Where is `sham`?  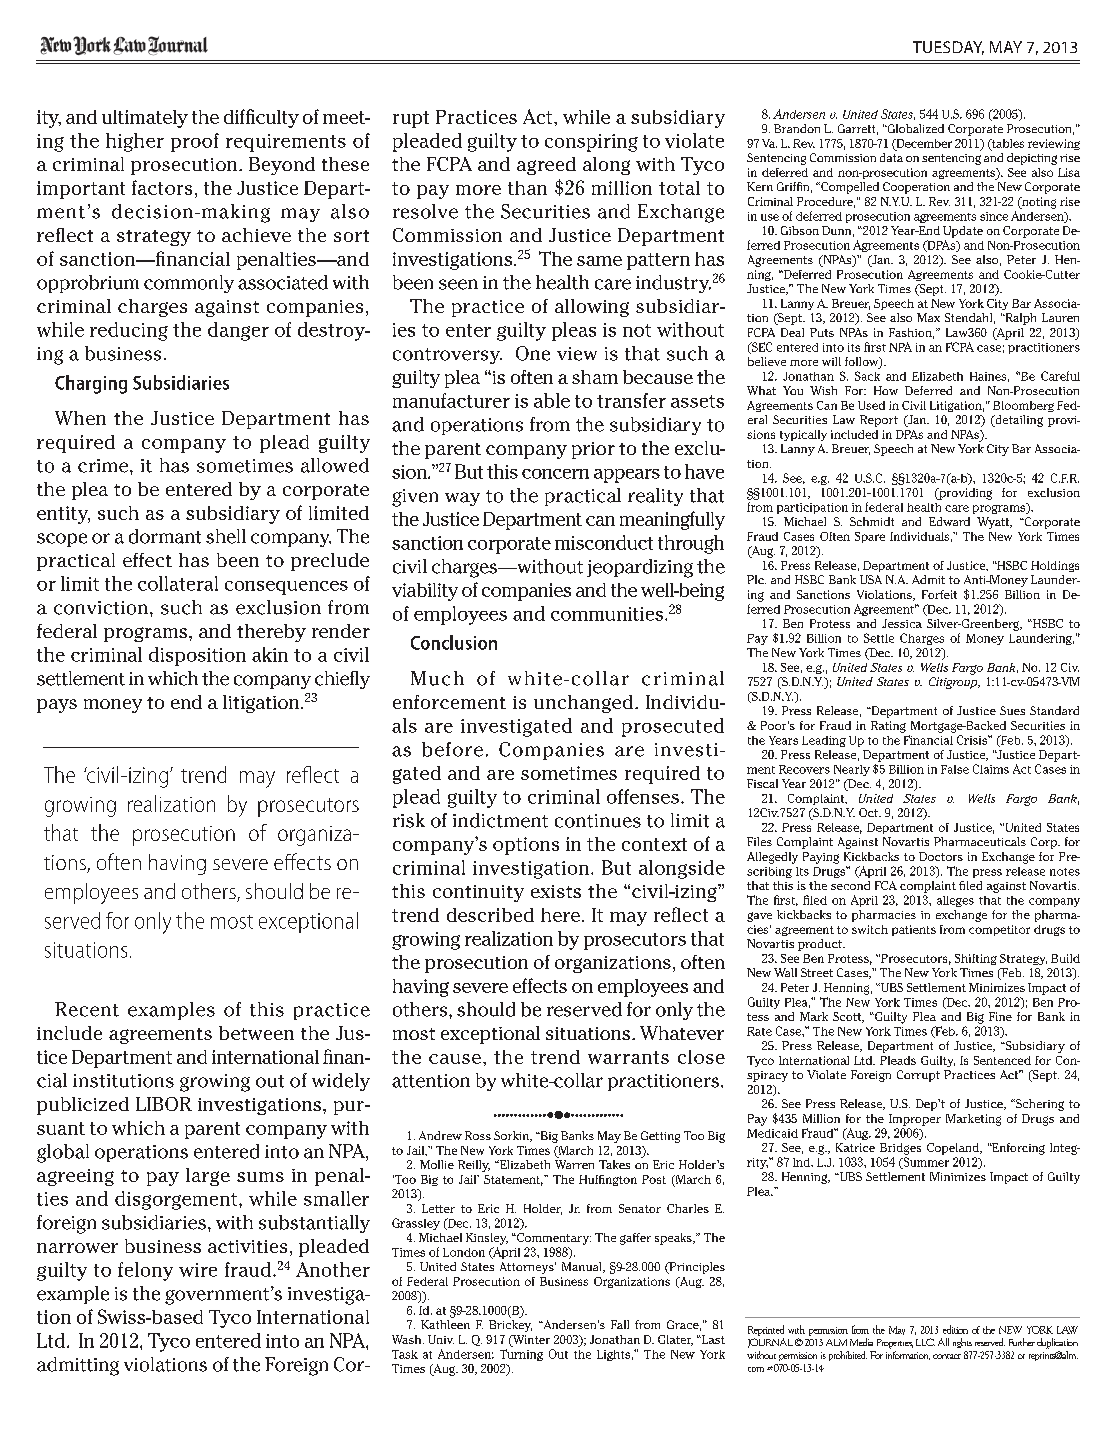 sham is located at coordinates (595, 377).
